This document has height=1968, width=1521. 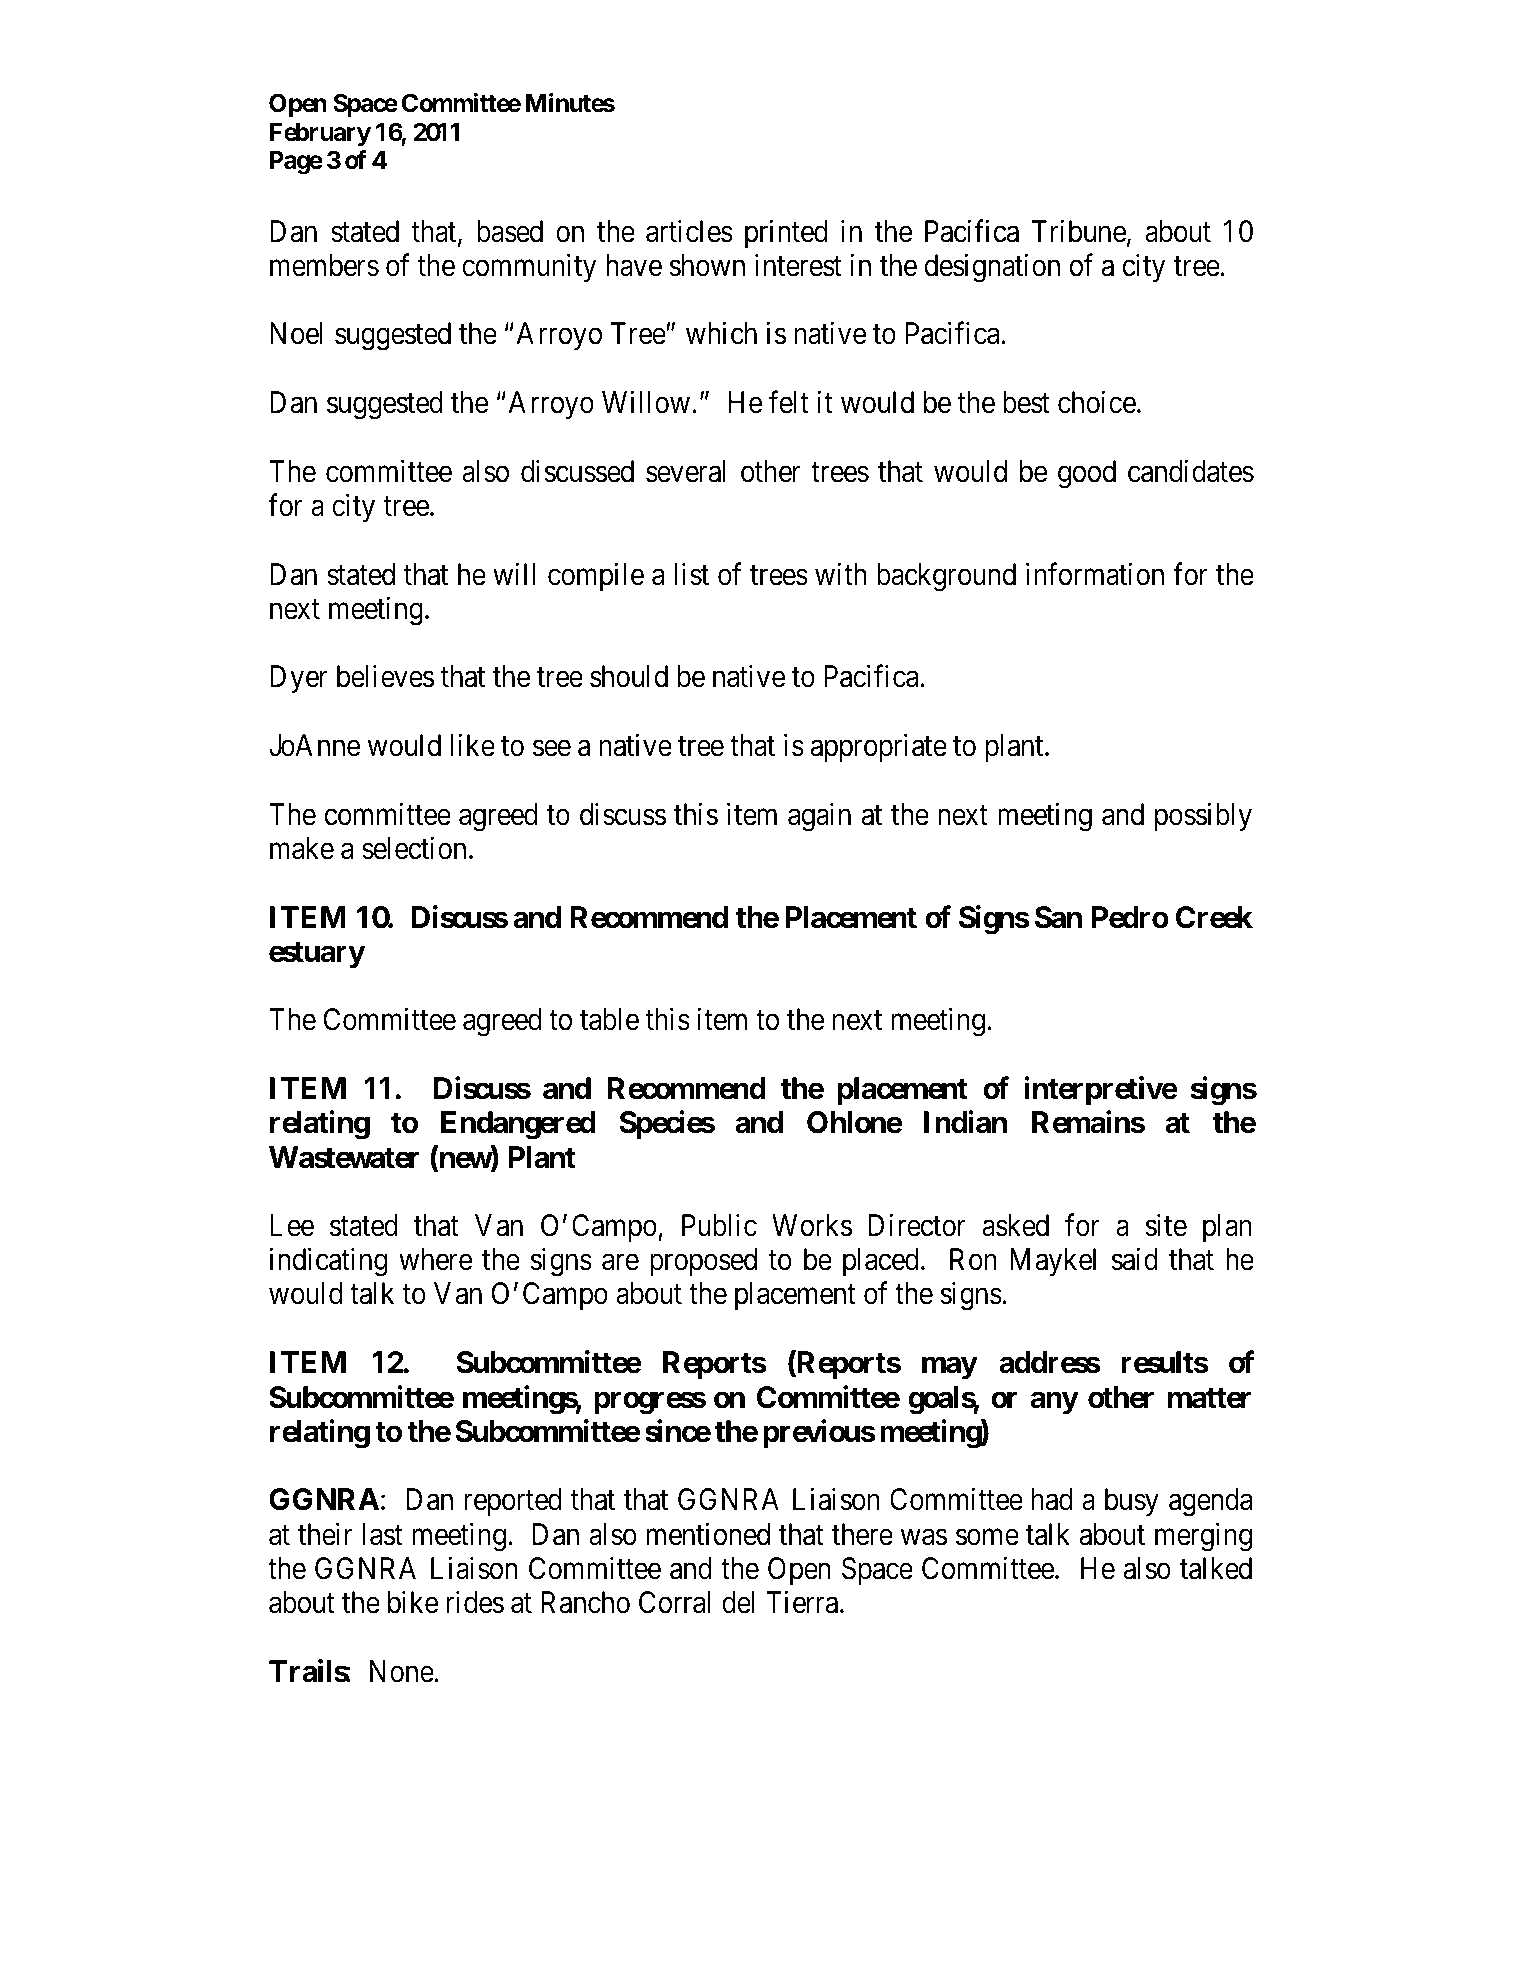 What do you see at coordinates (1079, 231) in the document?
I see `Tribune` at bounding box center [1079, 231].
